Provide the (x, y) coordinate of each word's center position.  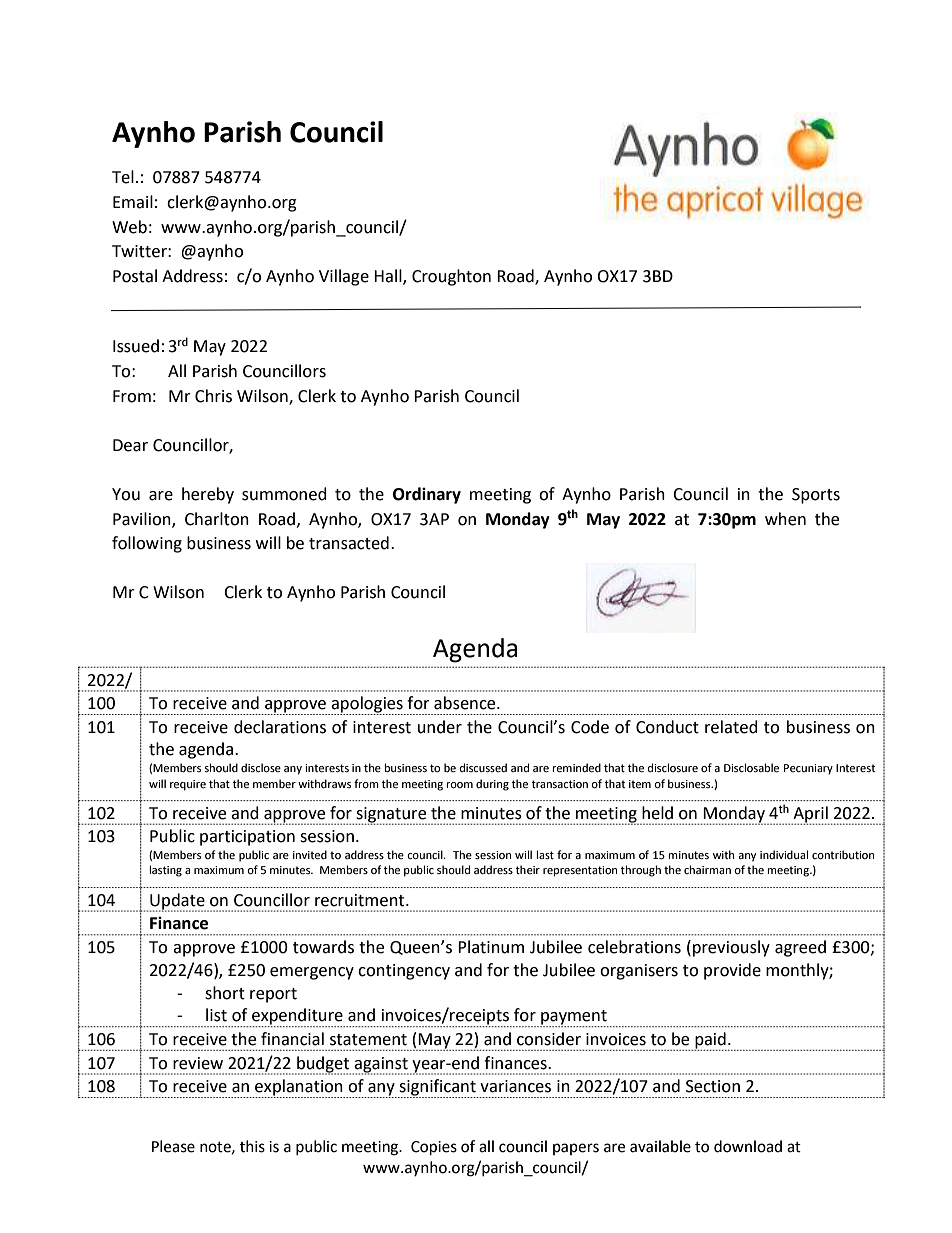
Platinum (491, 947)
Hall (389, 276)
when (785, 519)
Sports (816, 496)
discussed (483, 768)
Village (344, 277)
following (147, 544)
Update (178, 902)
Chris (213, 396)
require (188, 785)
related (731, 727)
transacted (349, 543)
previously (731, 948)
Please (173, 1146)
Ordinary (427, 495)
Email (133, 202)
